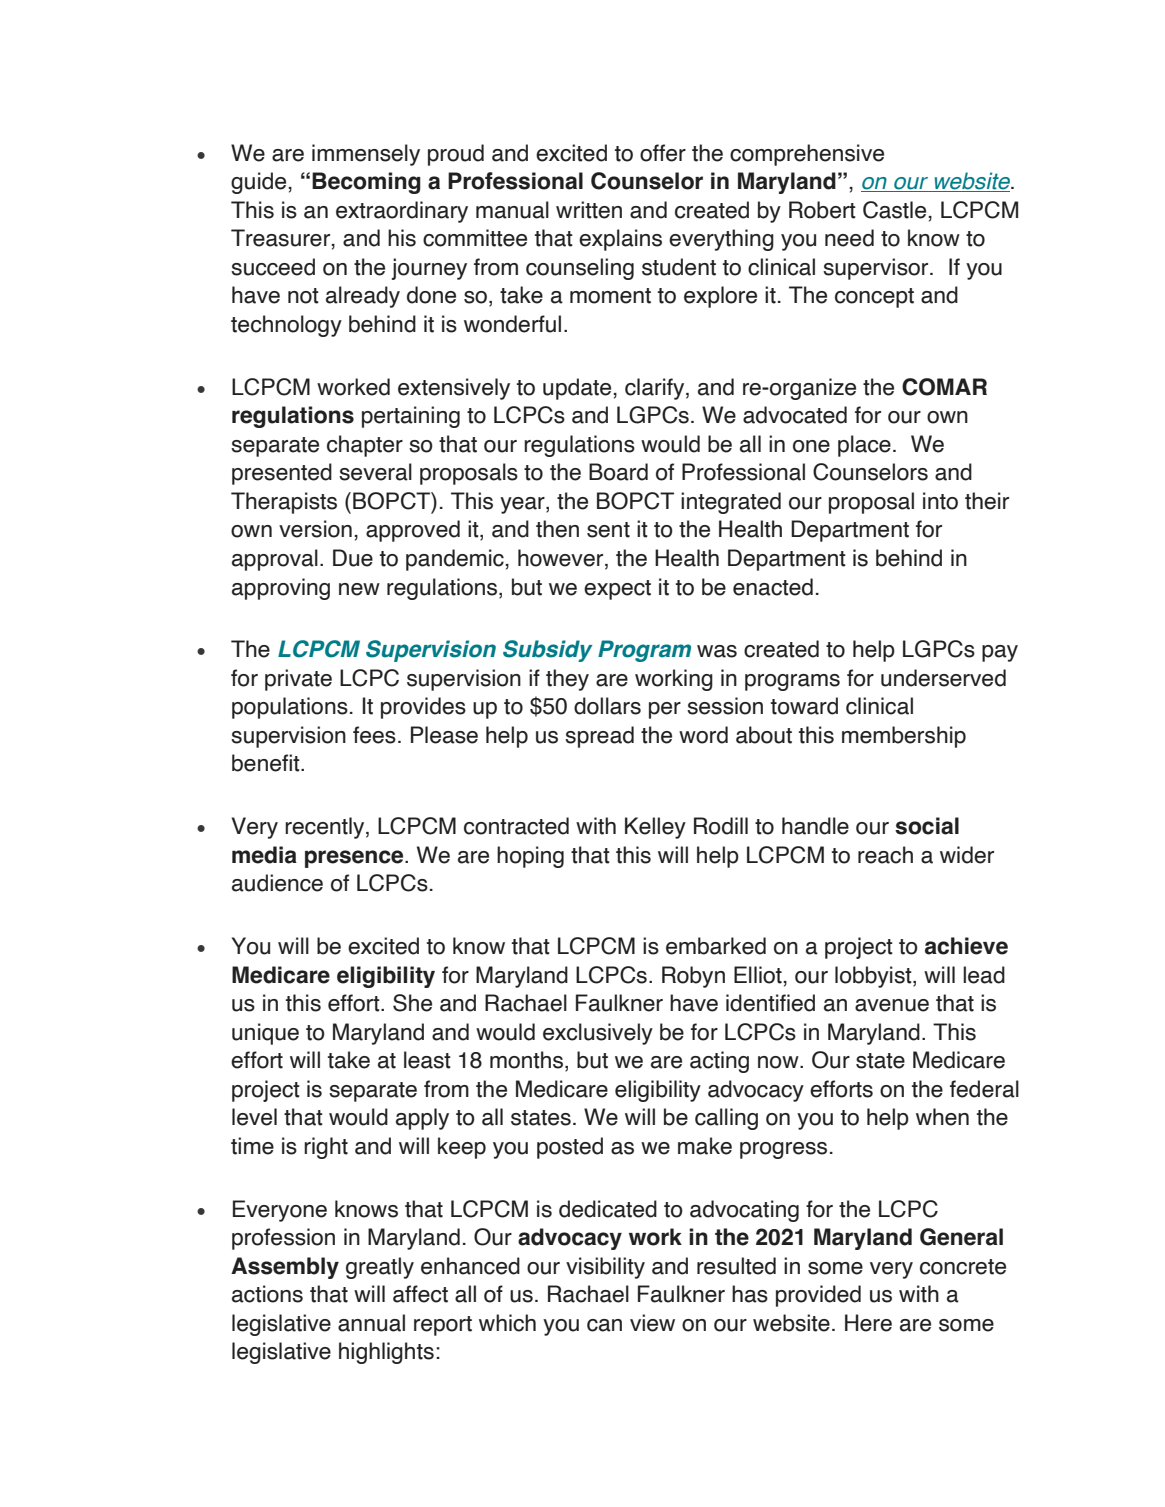 The image size is (1165, 1507). What do you see at coordinates (598, 1034) in the document?
I see `exclusively` at bounding box center [598, 1034].
